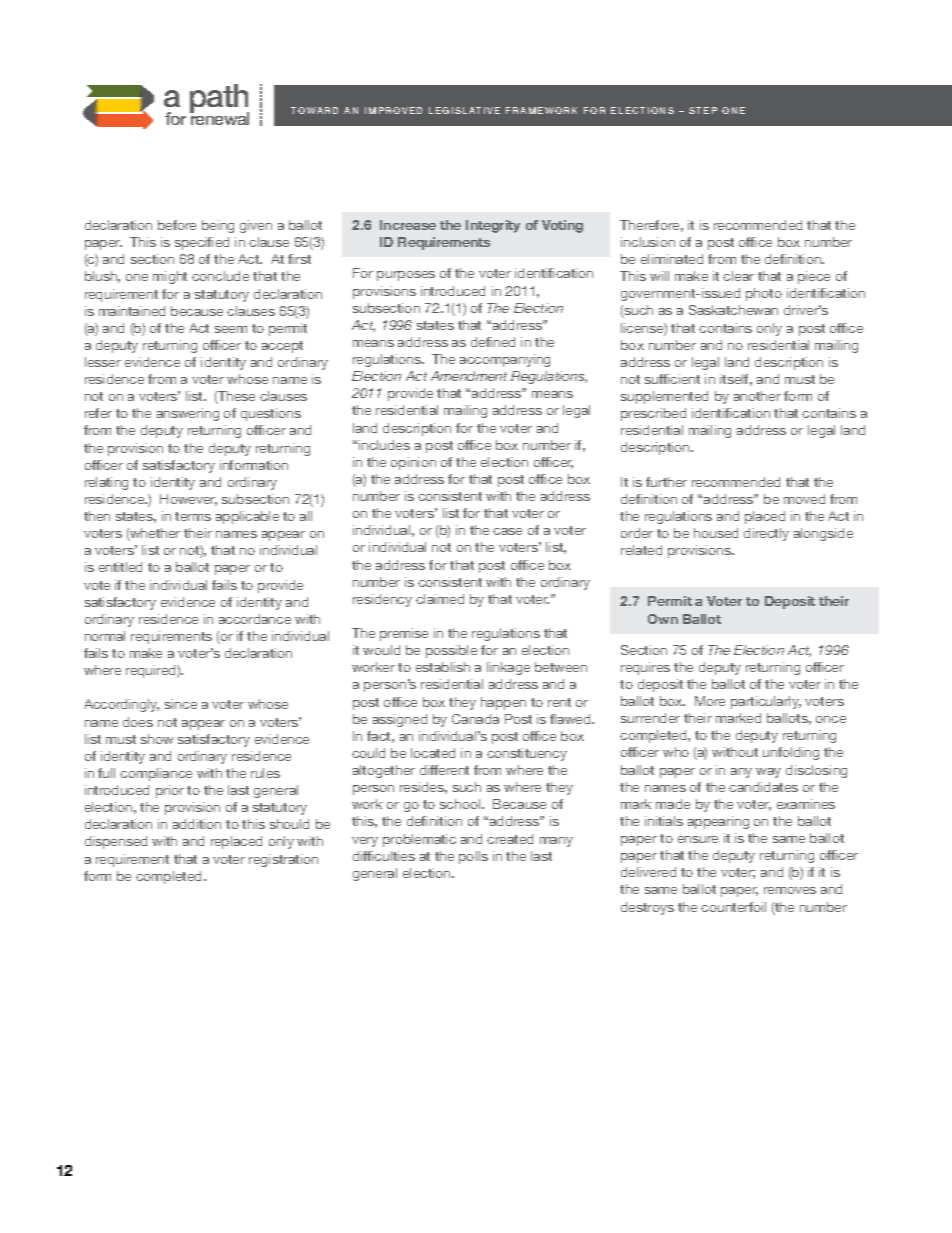 The image size is (952, 1233). I want to click on case, so click(507, 531).
